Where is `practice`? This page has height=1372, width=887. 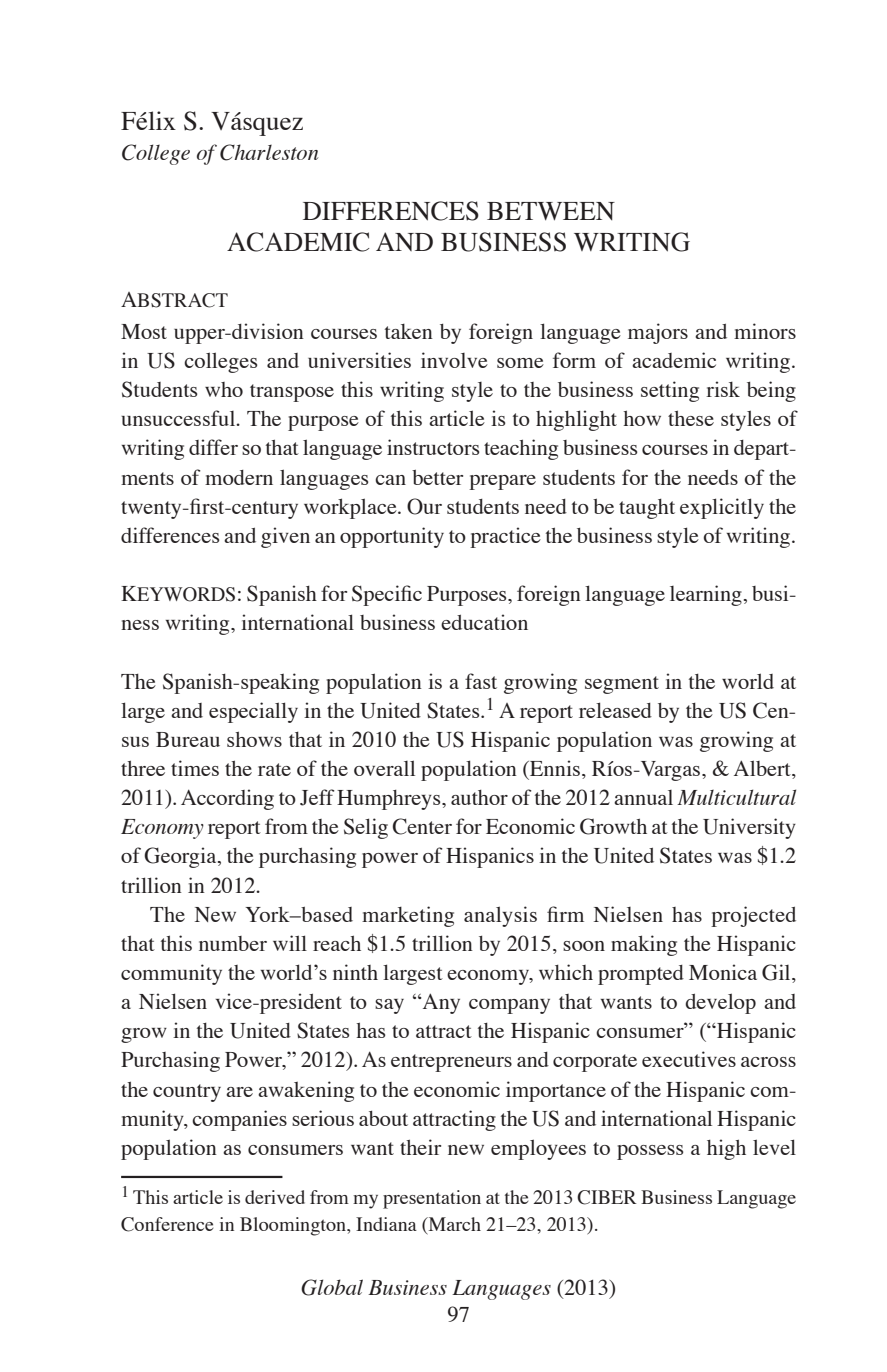
practice is located at coordinates (505, 537).
